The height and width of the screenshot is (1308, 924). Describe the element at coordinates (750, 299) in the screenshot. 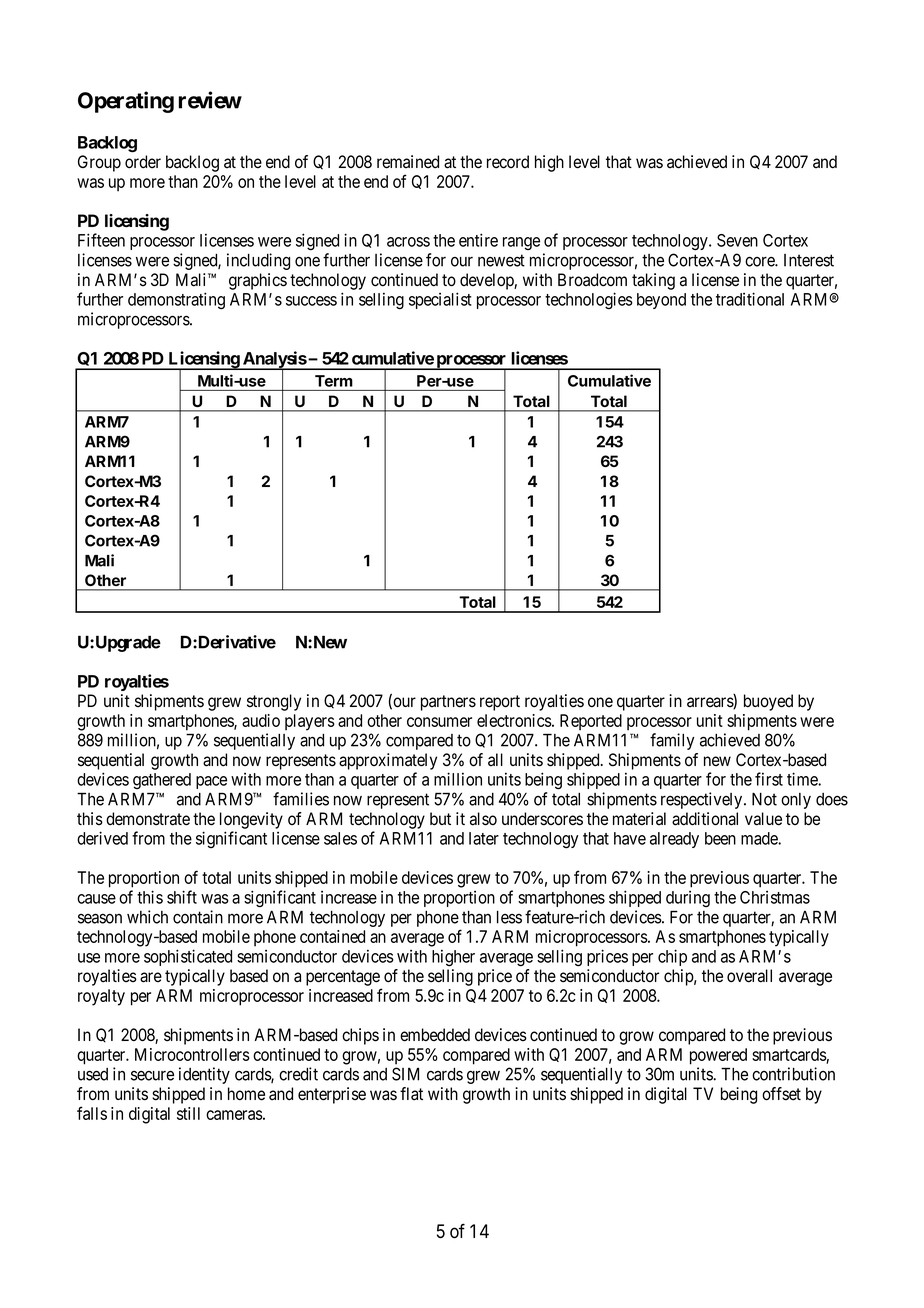

I see `traditional` at that location.
